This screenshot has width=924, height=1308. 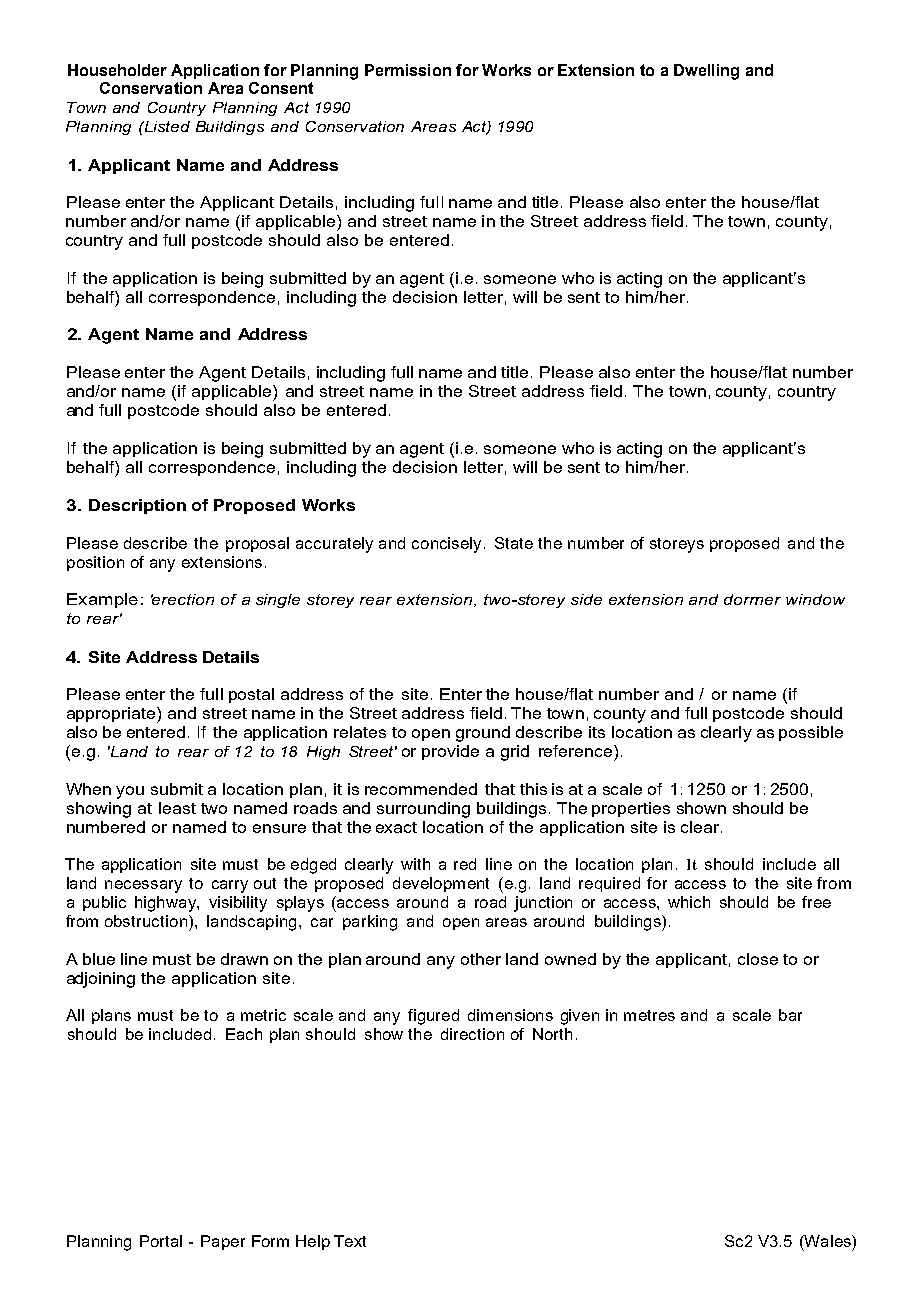 What do you see at coordinates (752, 599) in the screenshot?
I see `dormer` at bounding box center [752, 599].
